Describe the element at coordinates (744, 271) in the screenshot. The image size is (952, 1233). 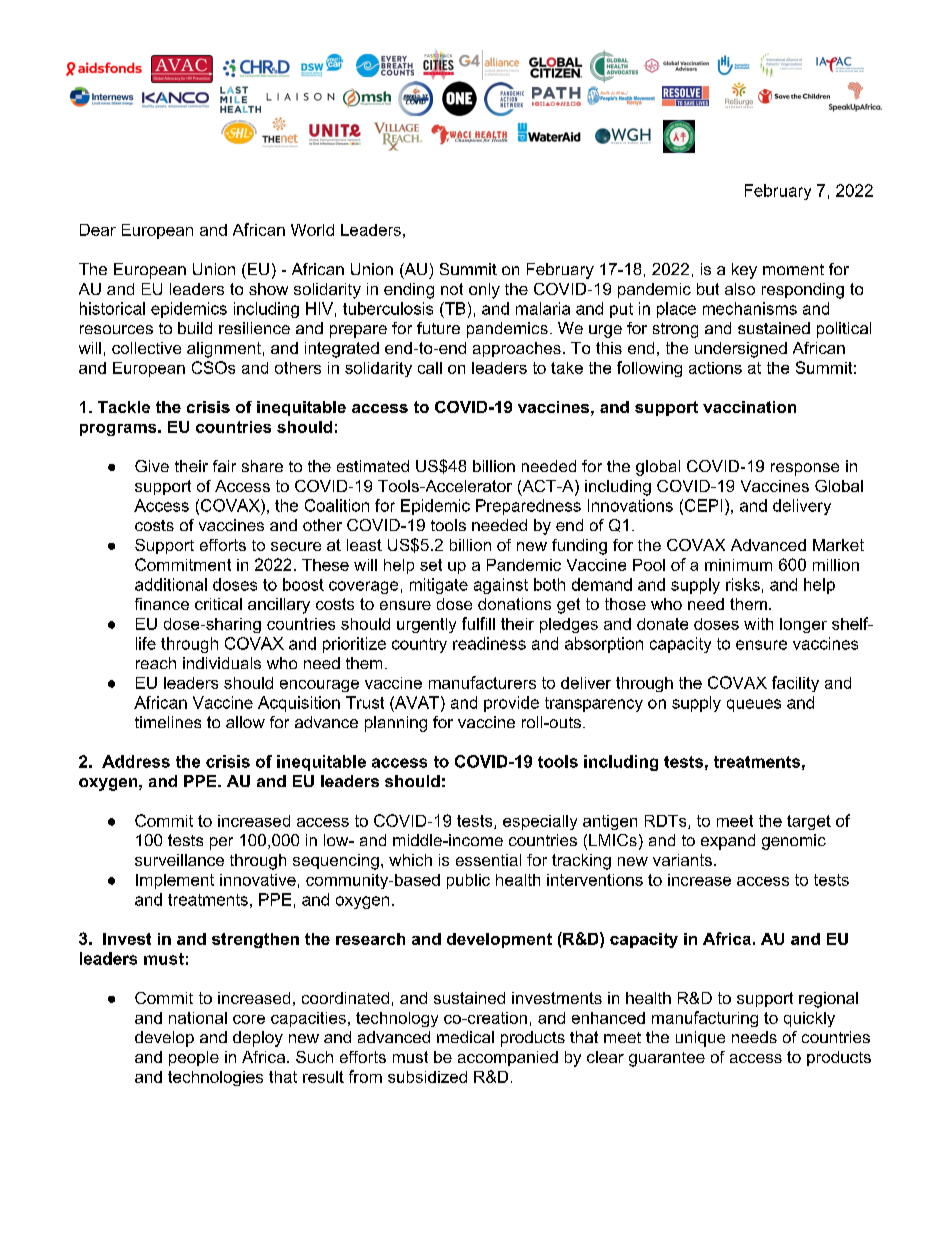
I see `key` at that location.
